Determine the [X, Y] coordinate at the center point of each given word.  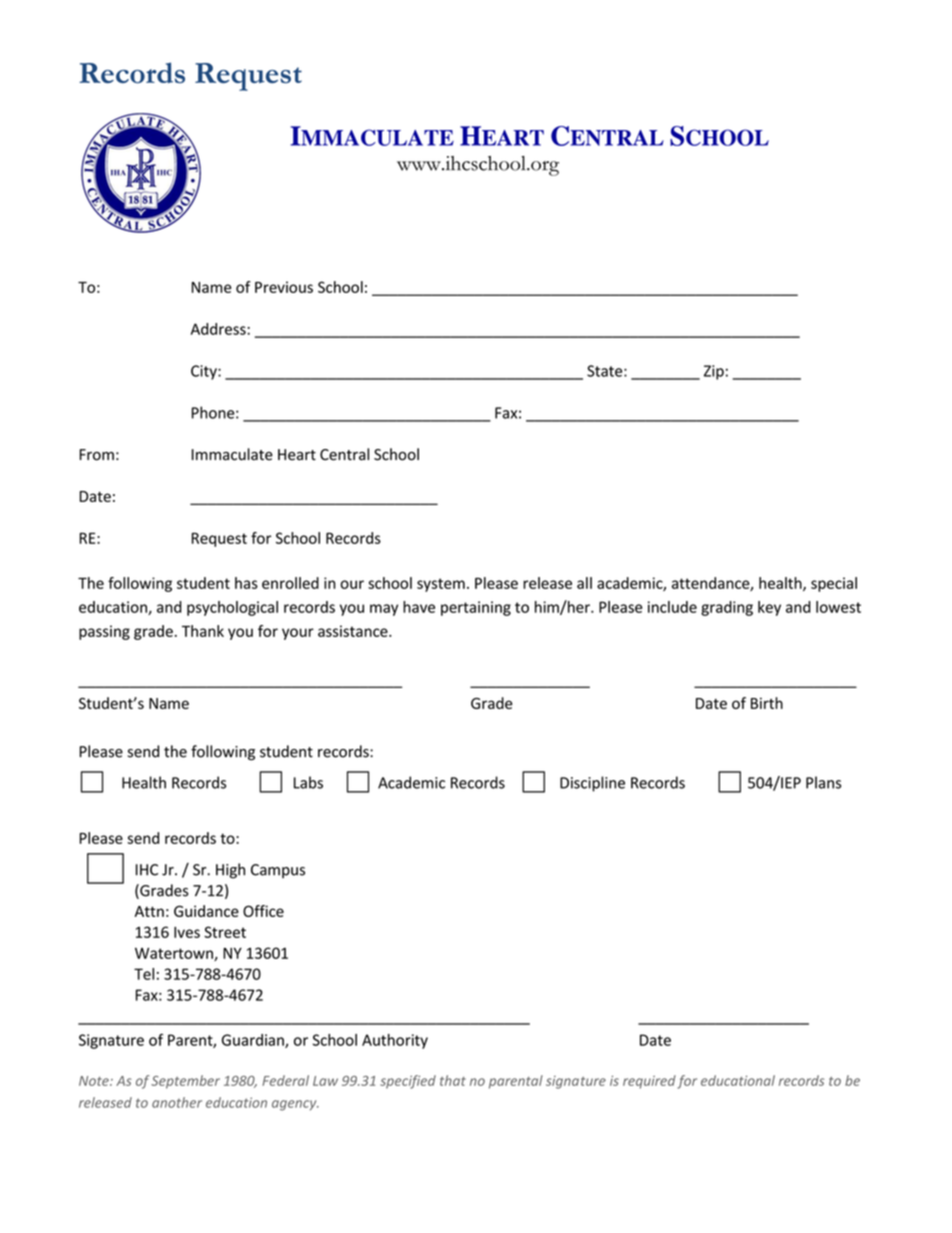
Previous [284, 287]
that [453, 1080]
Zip [714, 372]
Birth [767, 703]
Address [219, 329]
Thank [203, 631]
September [185, 1082]
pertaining [476, 608]
